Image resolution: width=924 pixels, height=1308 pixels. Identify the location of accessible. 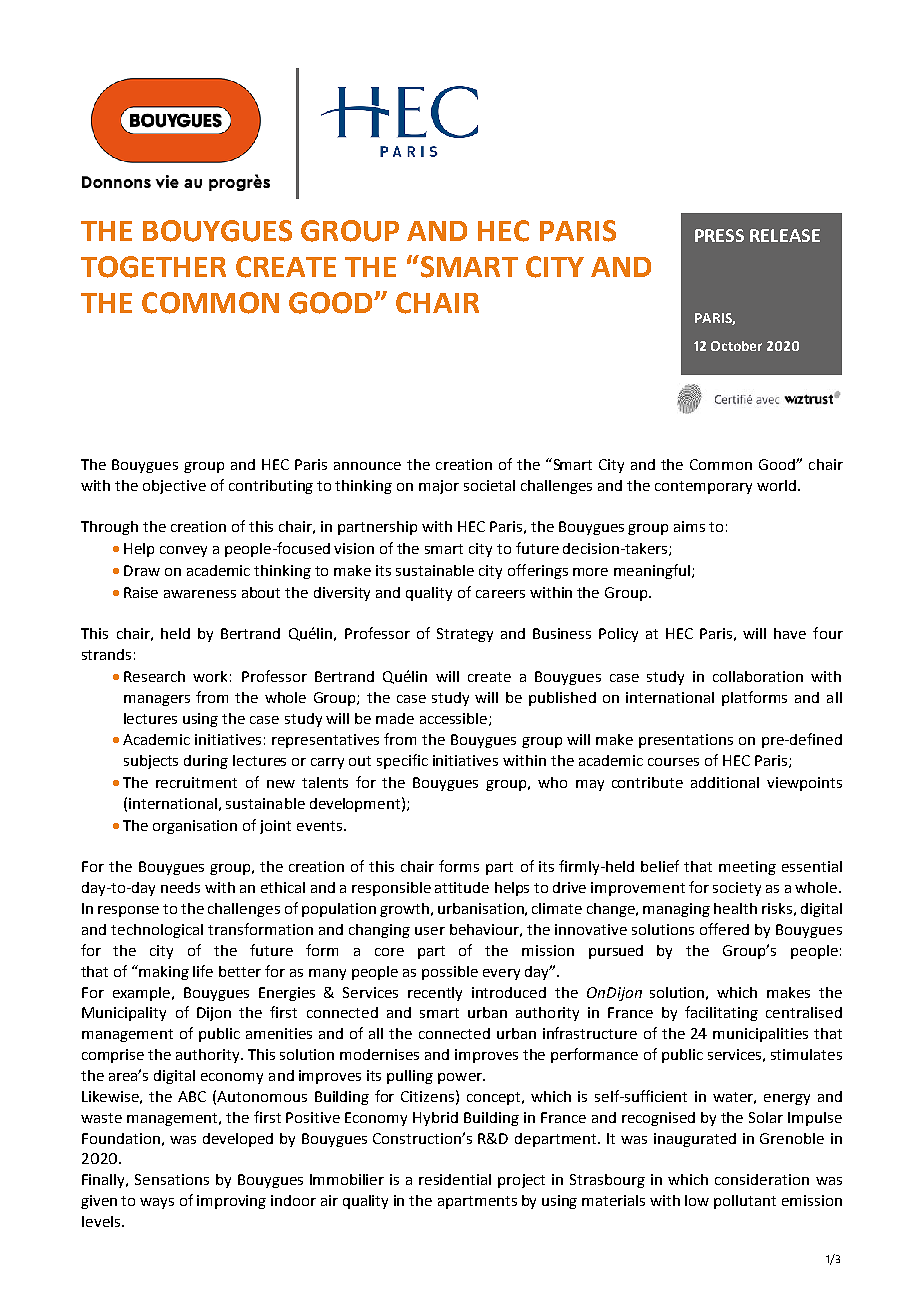
(455, 719).
